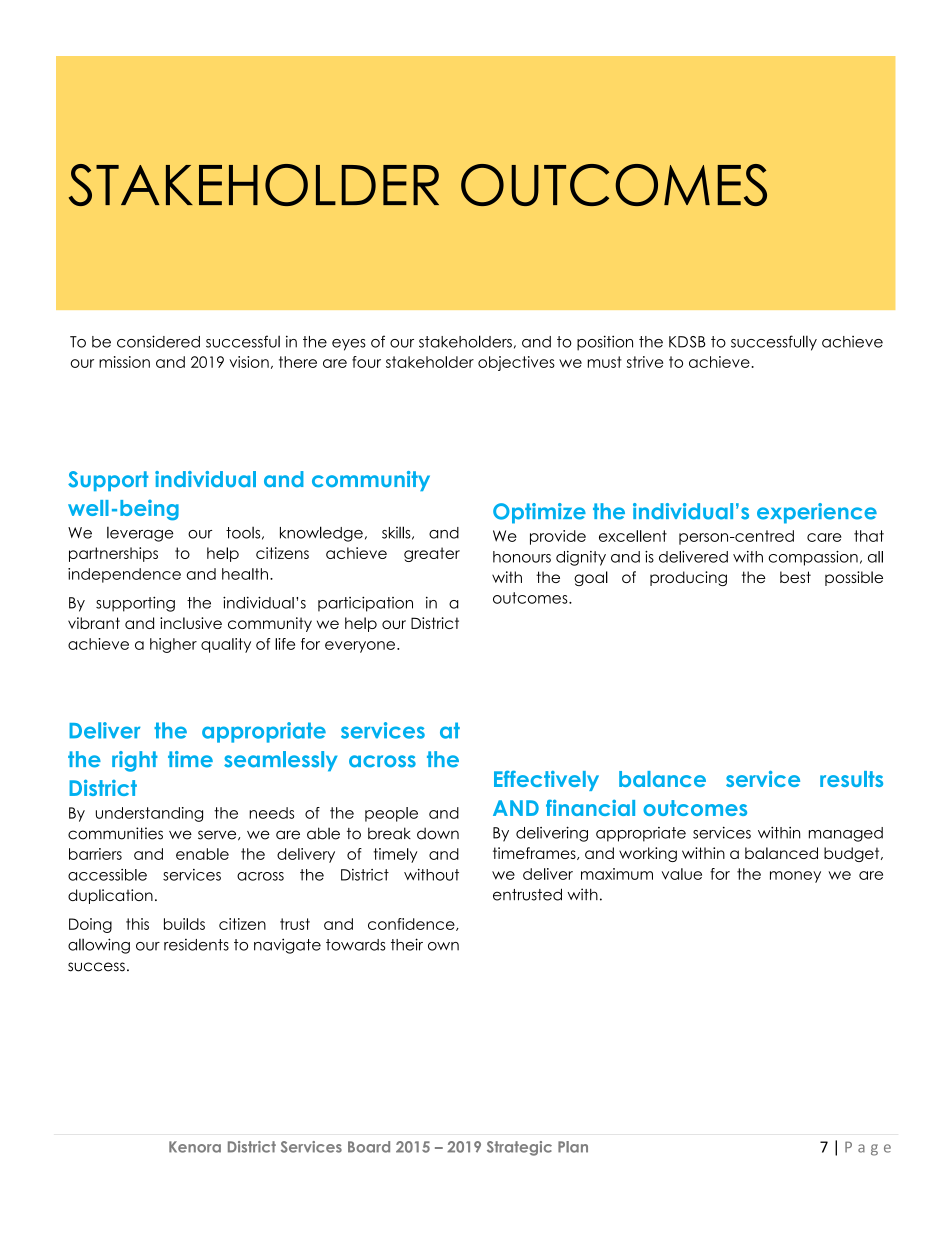  Describe the element at coordinates (795, 577) in the screenshot. I see `best` at that location.
